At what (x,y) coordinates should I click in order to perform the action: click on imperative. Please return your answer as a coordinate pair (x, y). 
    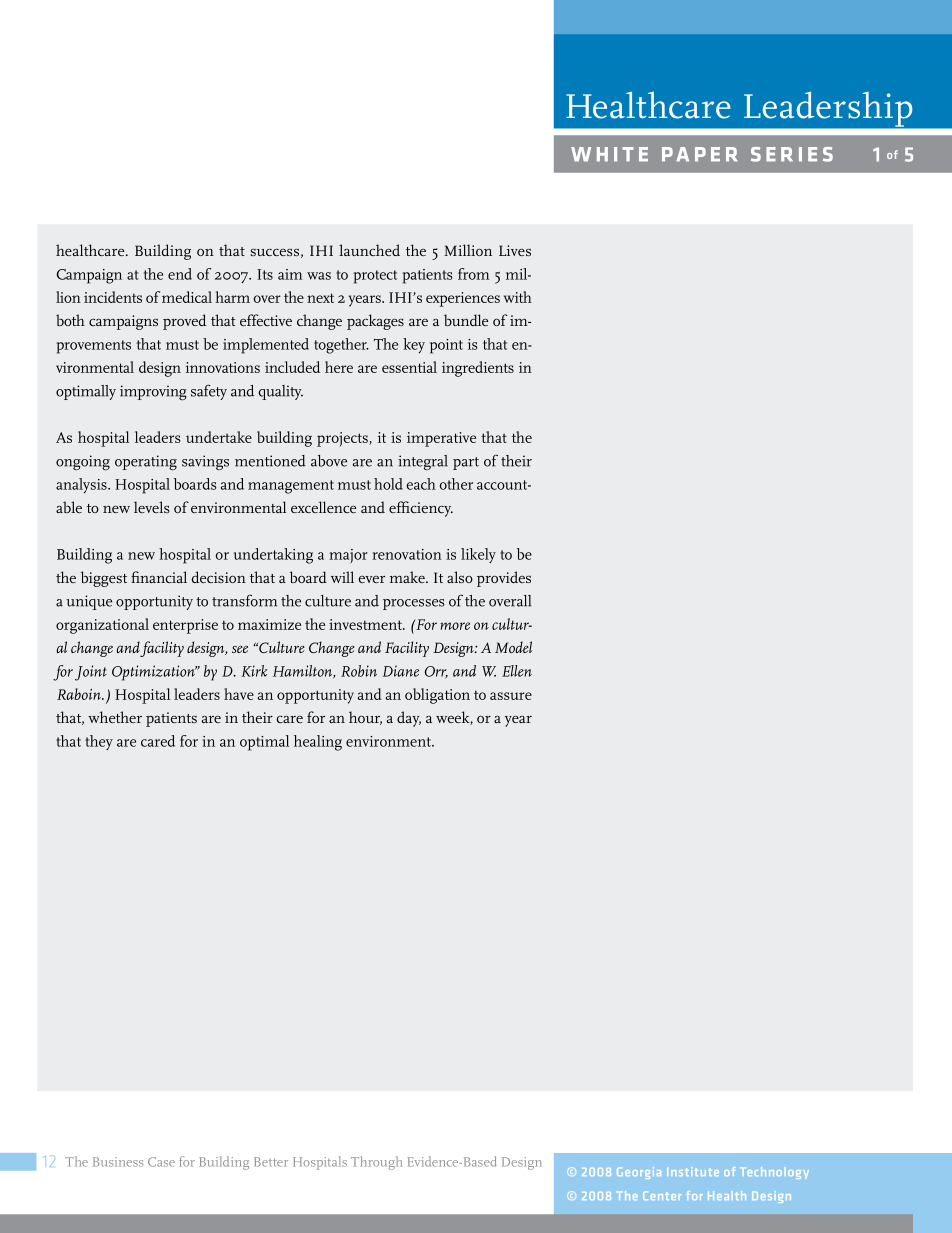
    Looking at the image, I should click on (441, 439).
